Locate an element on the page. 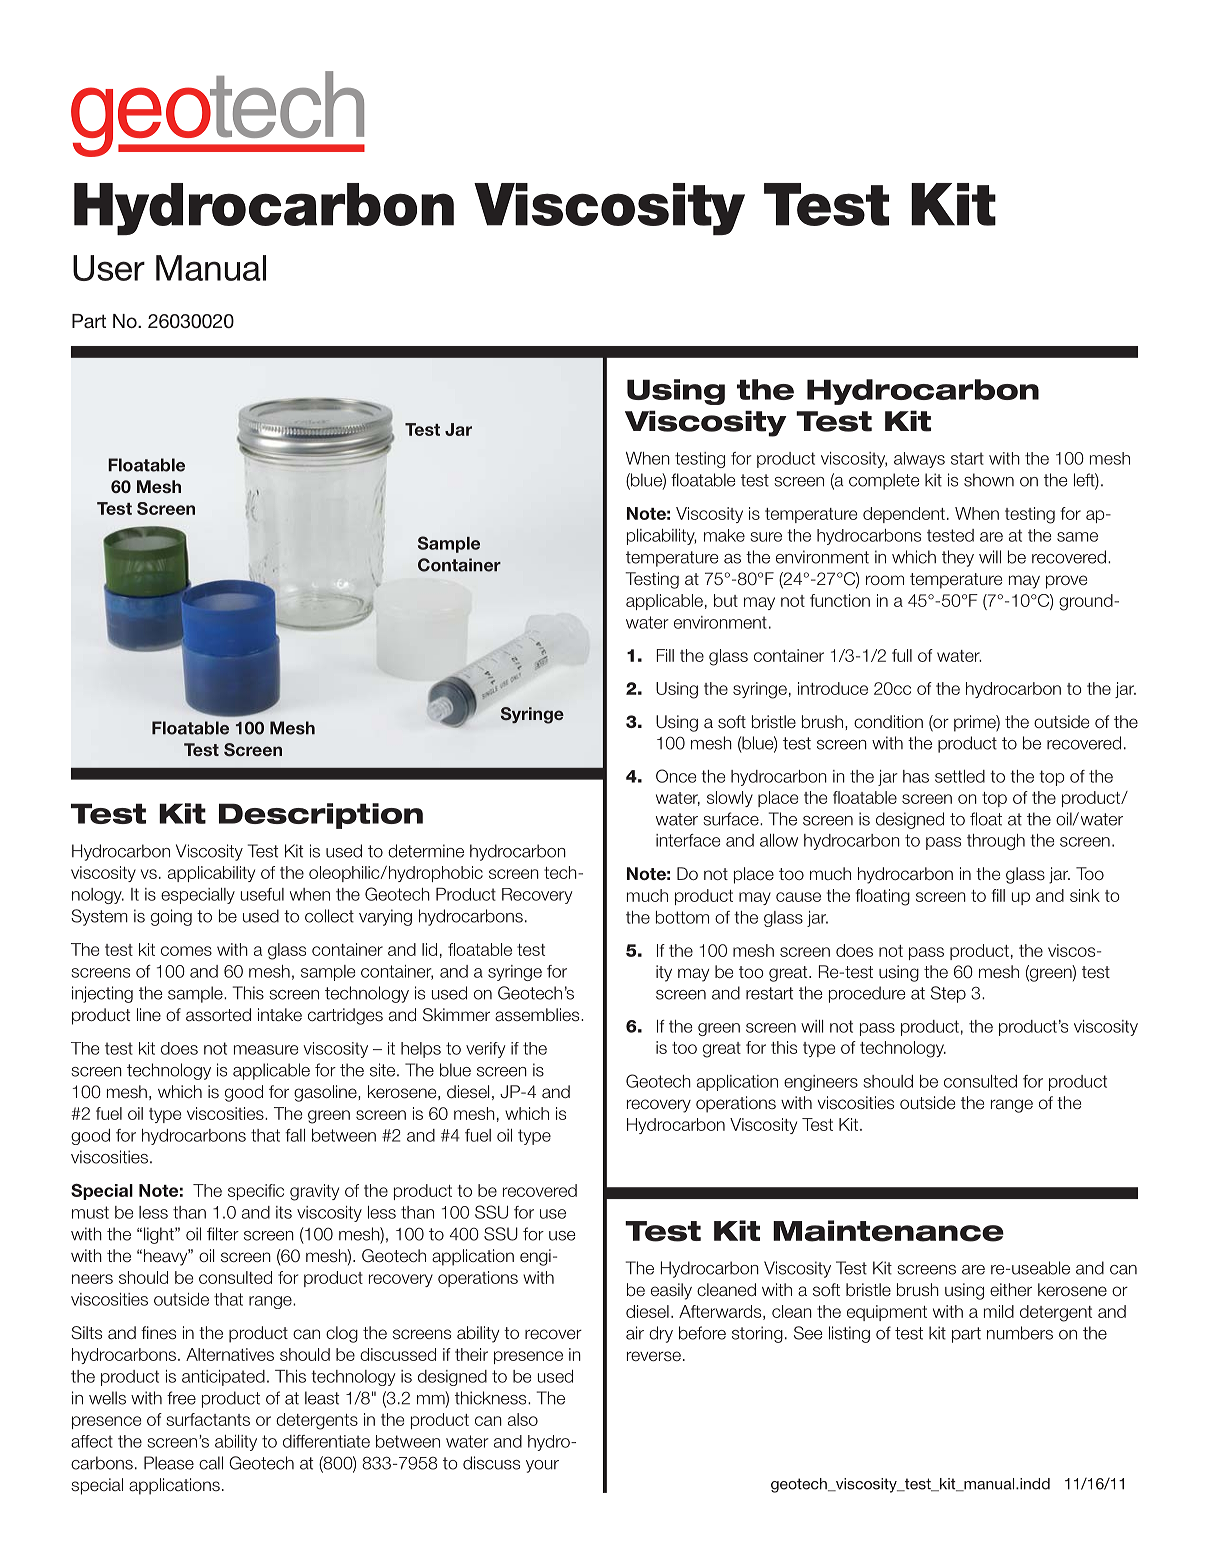 The width and height of the document is (1209, 1564). but is located at coordinates (726, 600).
